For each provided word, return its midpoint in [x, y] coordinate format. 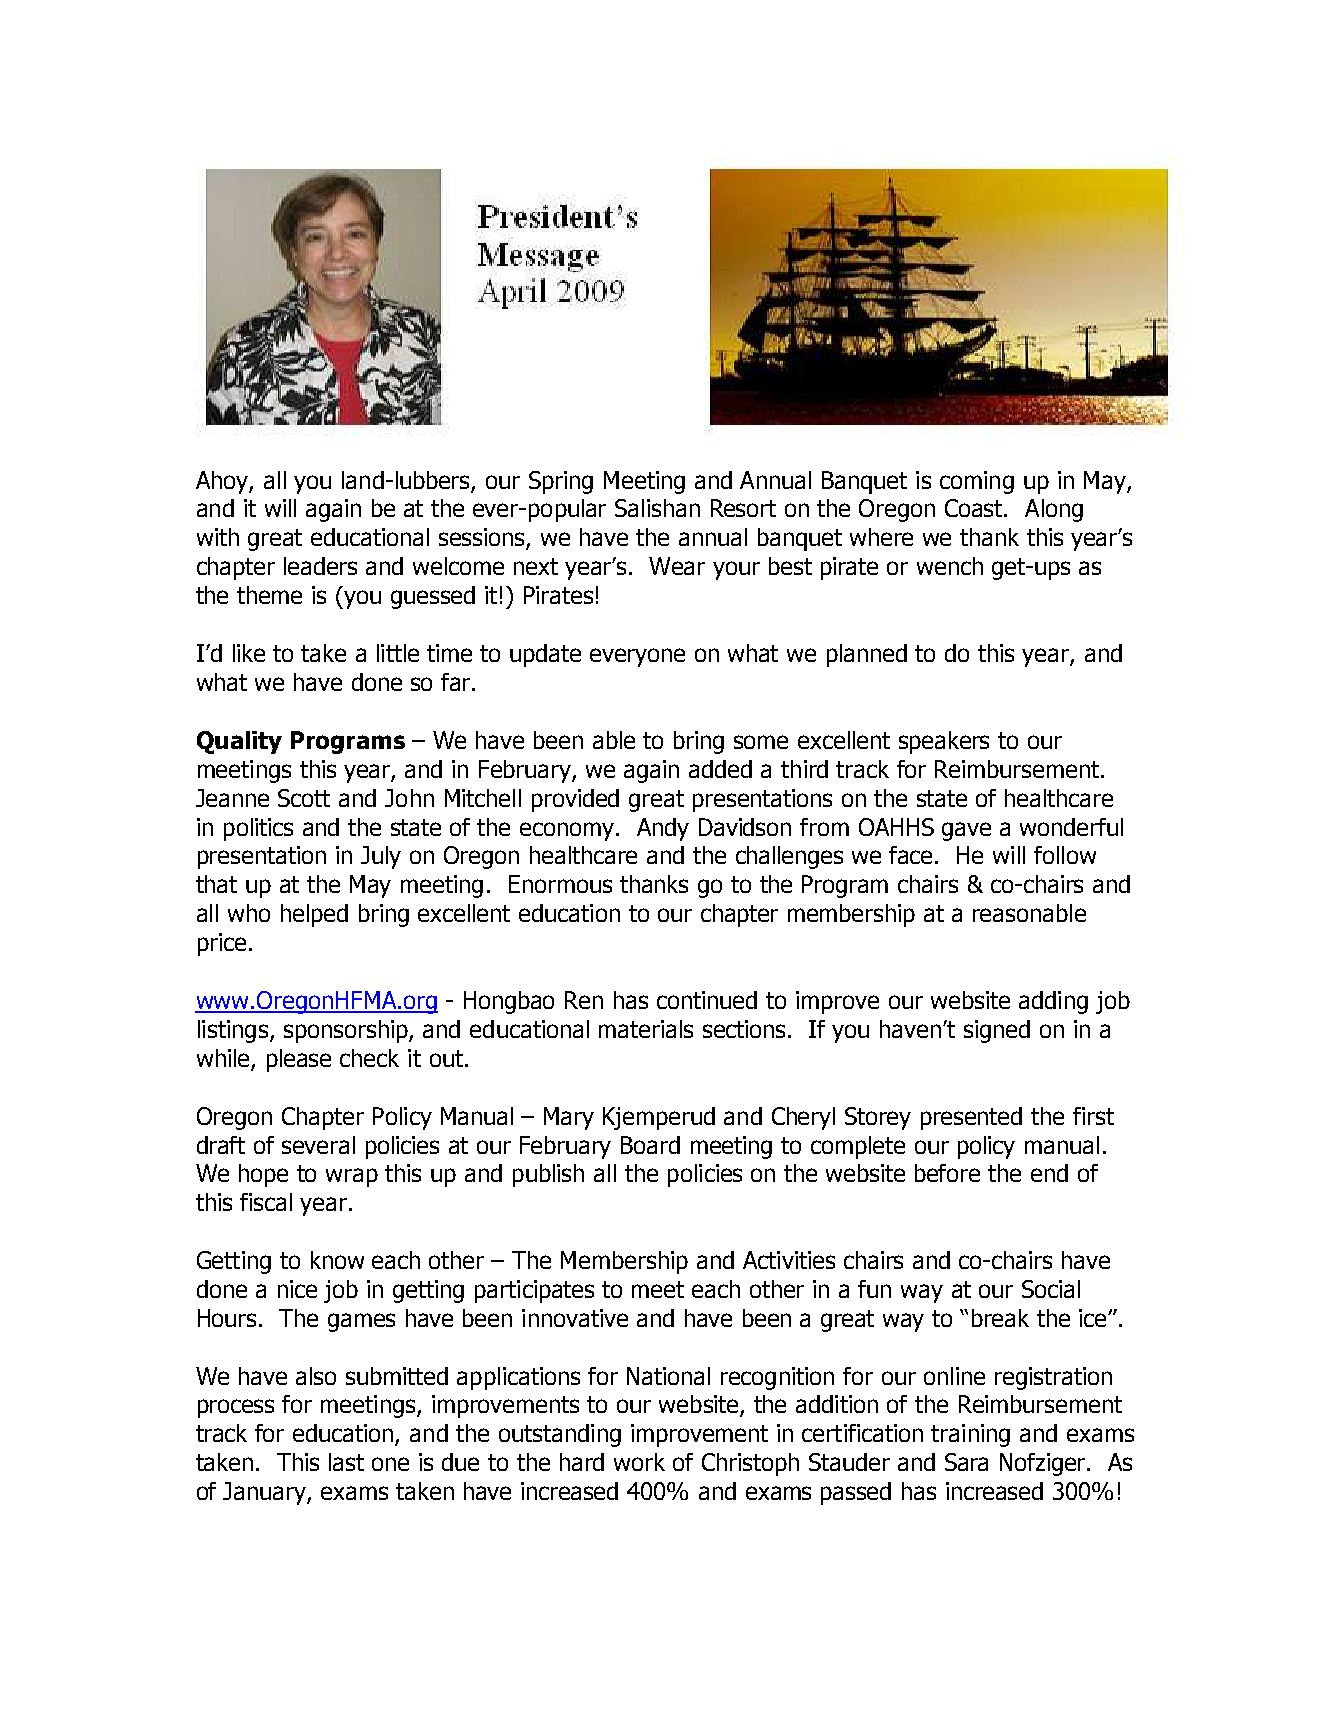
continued [707, 1000]
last [346, 1462]
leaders [320, 566]
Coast [975, 508]
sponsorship [347, 1031]
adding [1053, 1002]
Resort [743, 508]
